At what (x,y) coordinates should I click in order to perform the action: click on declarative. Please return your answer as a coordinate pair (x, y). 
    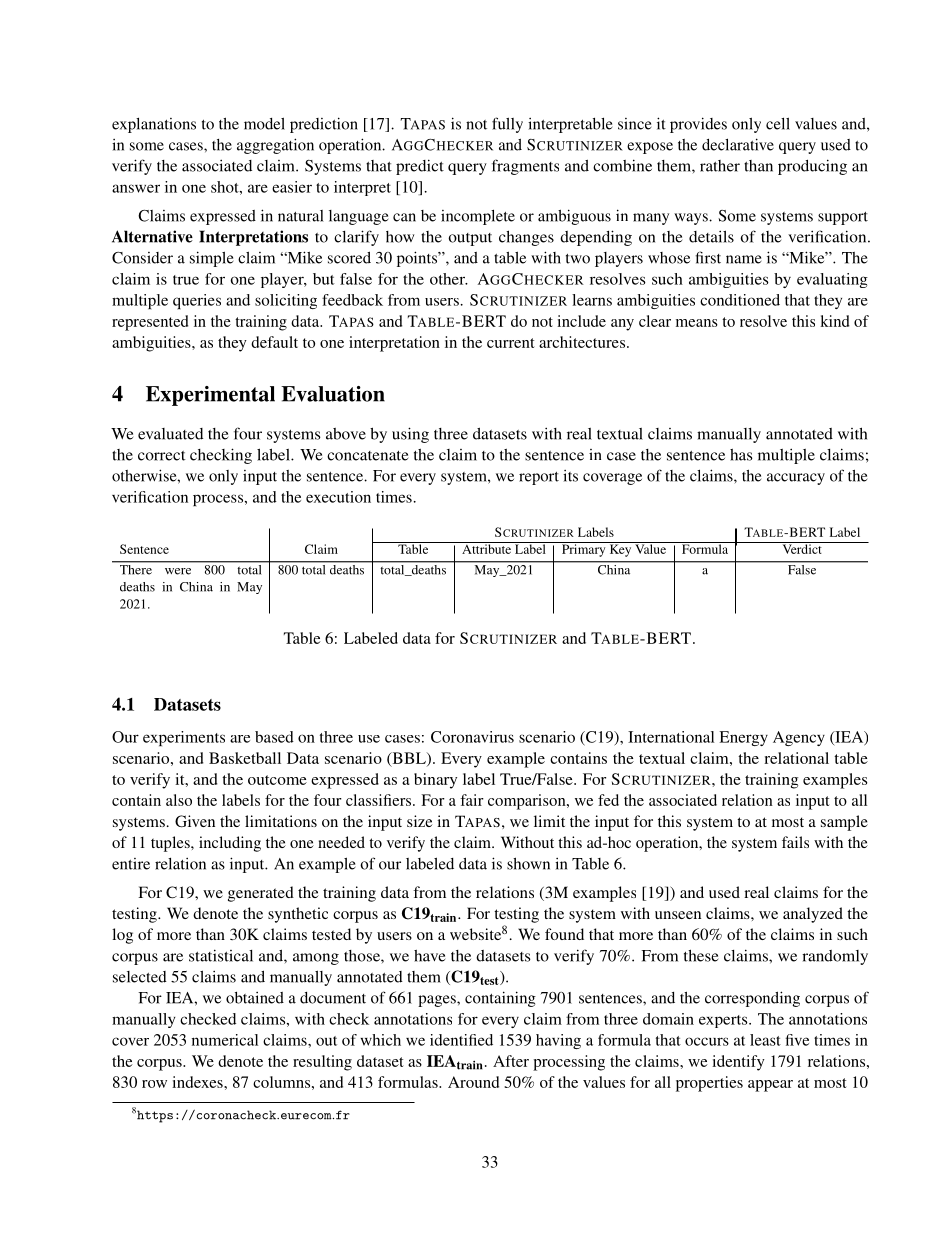
    Looking at the image, I should click on (738, 144).
